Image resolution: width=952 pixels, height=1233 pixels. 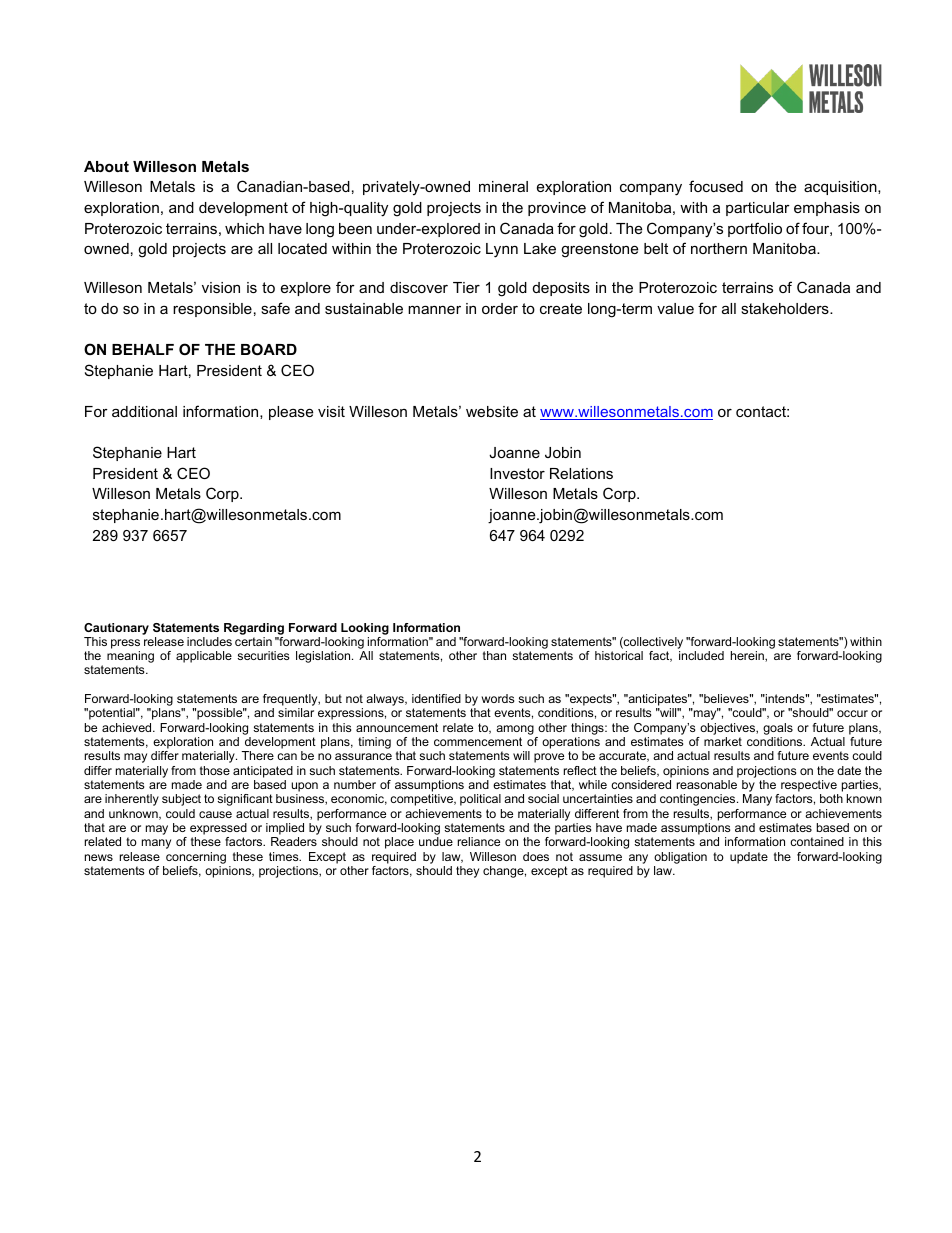 I want to click on concerning, so click(x=196, y=858).
